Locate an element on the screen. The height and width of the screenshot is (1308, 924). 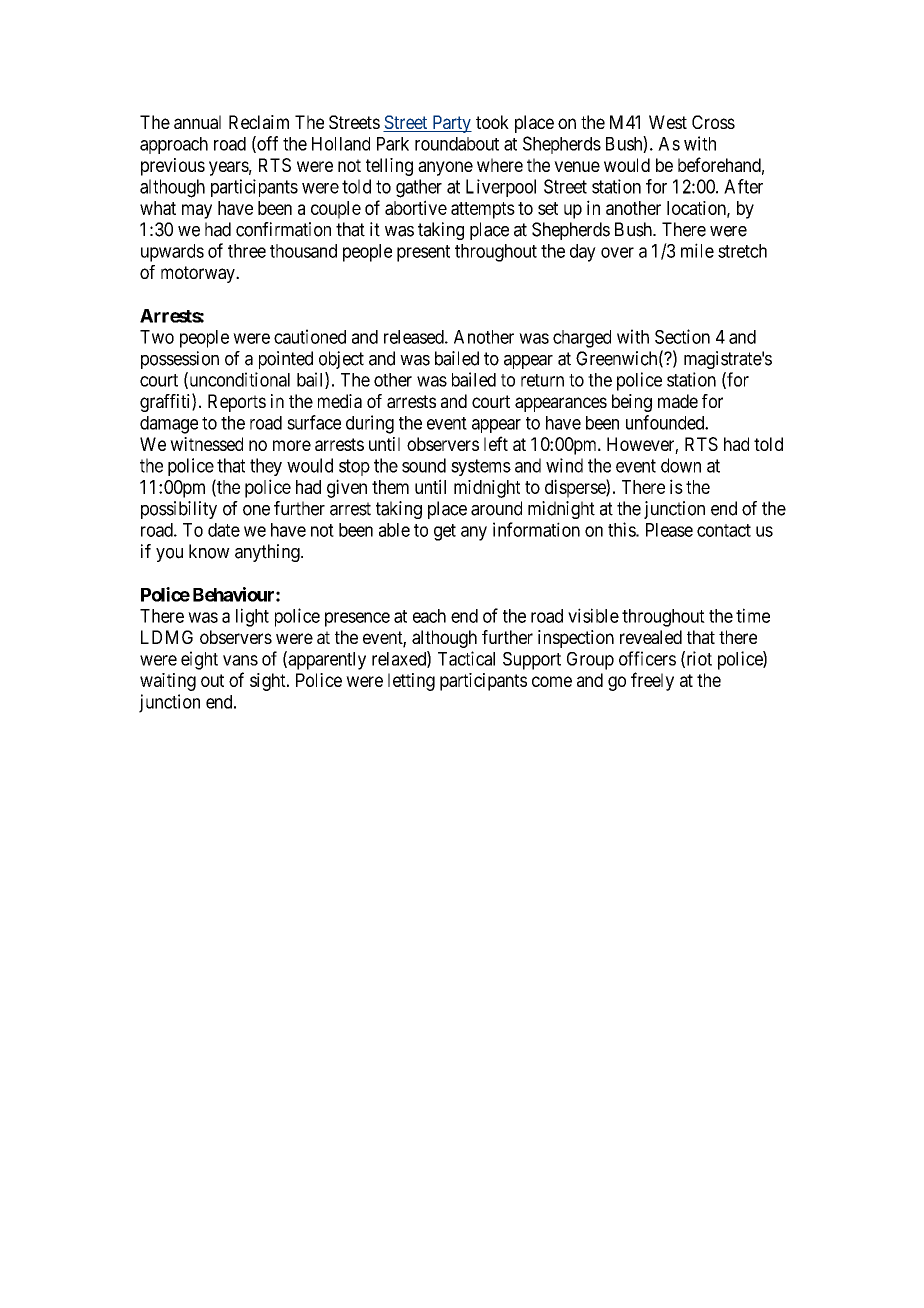
Tactical is located at coordinates (466, 658).
